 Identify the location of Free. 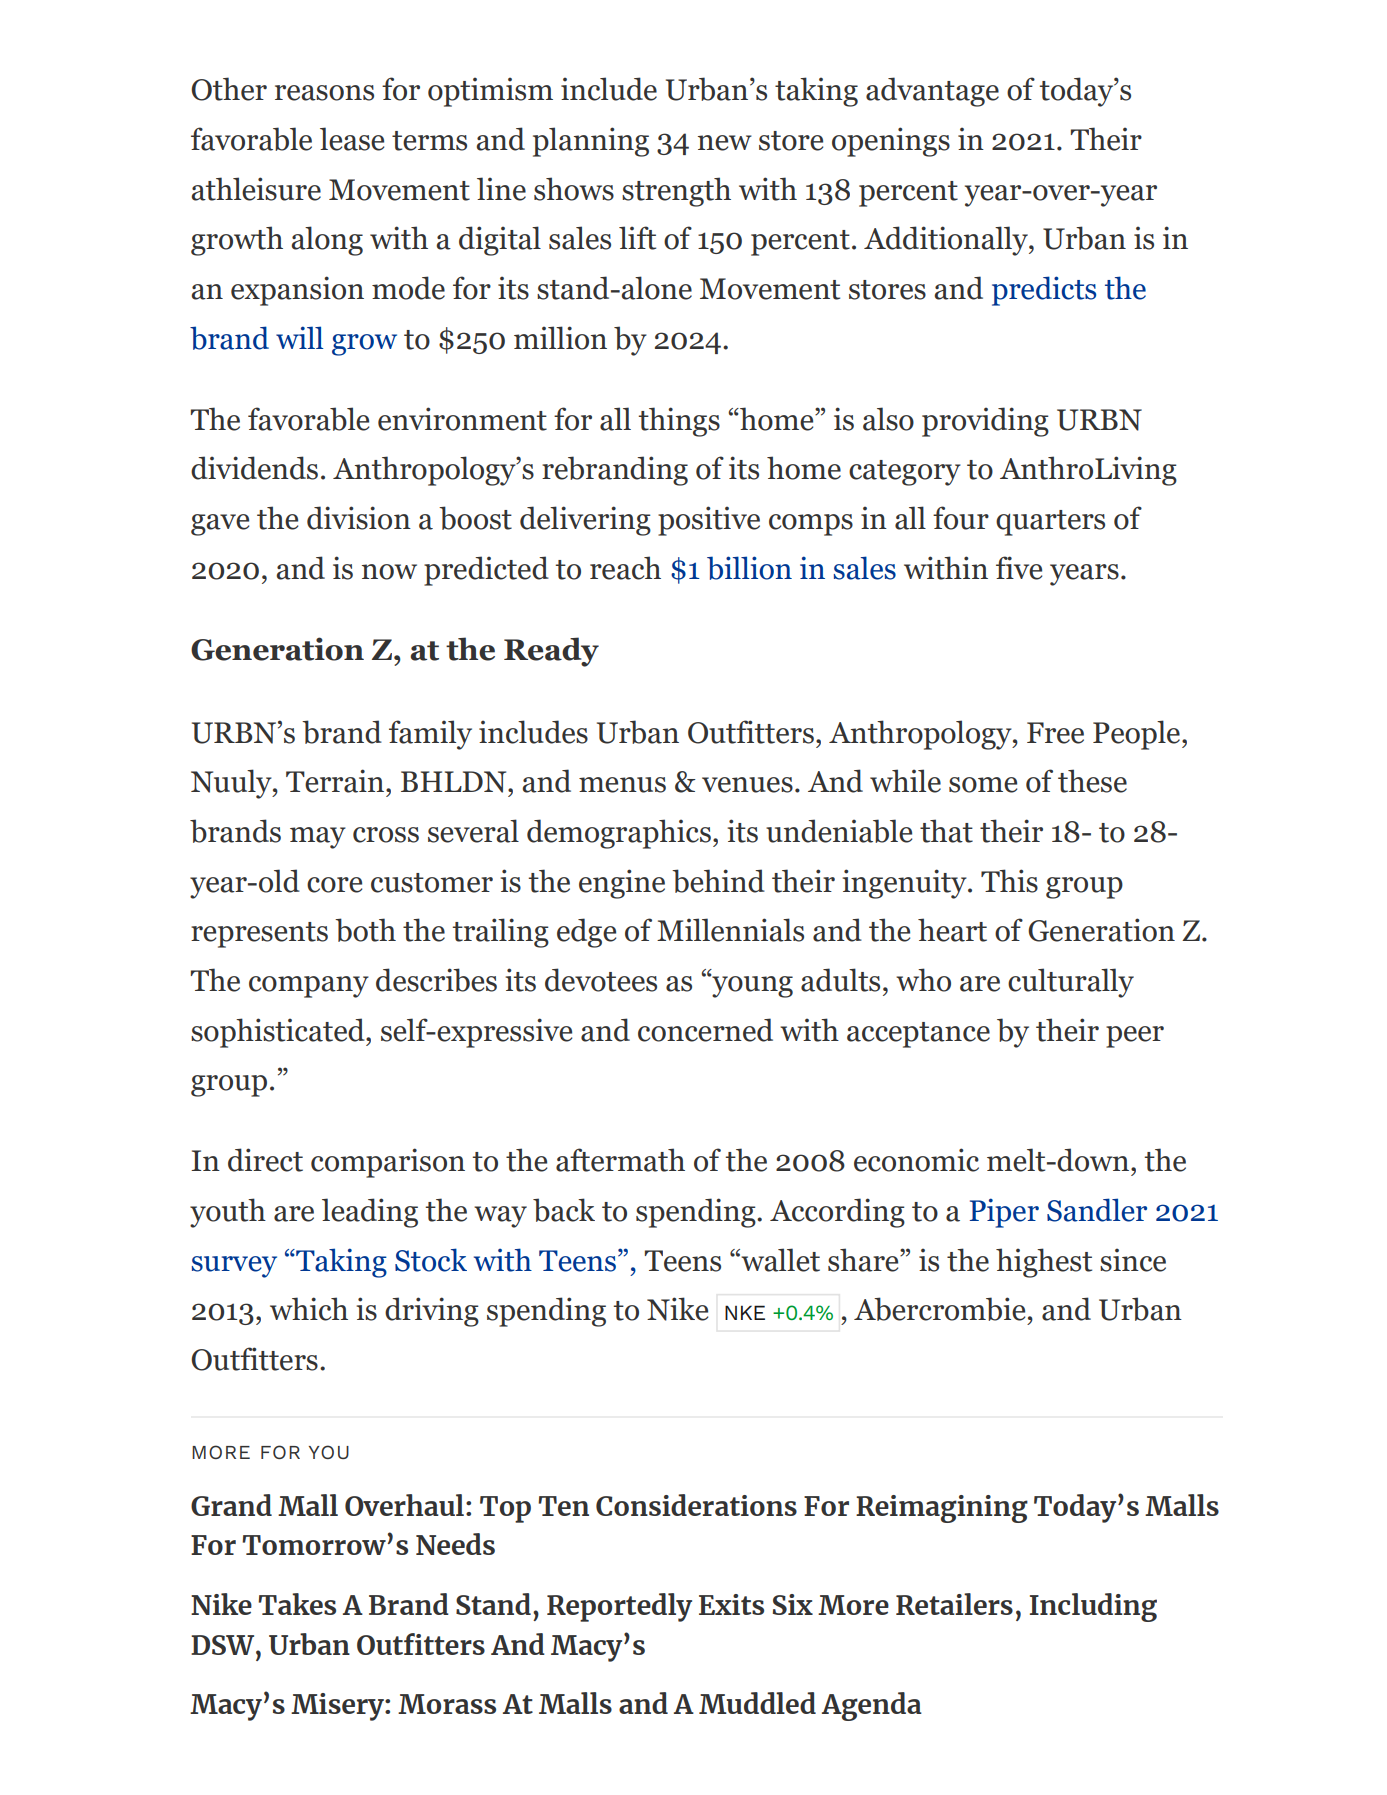
(1055, 733).
